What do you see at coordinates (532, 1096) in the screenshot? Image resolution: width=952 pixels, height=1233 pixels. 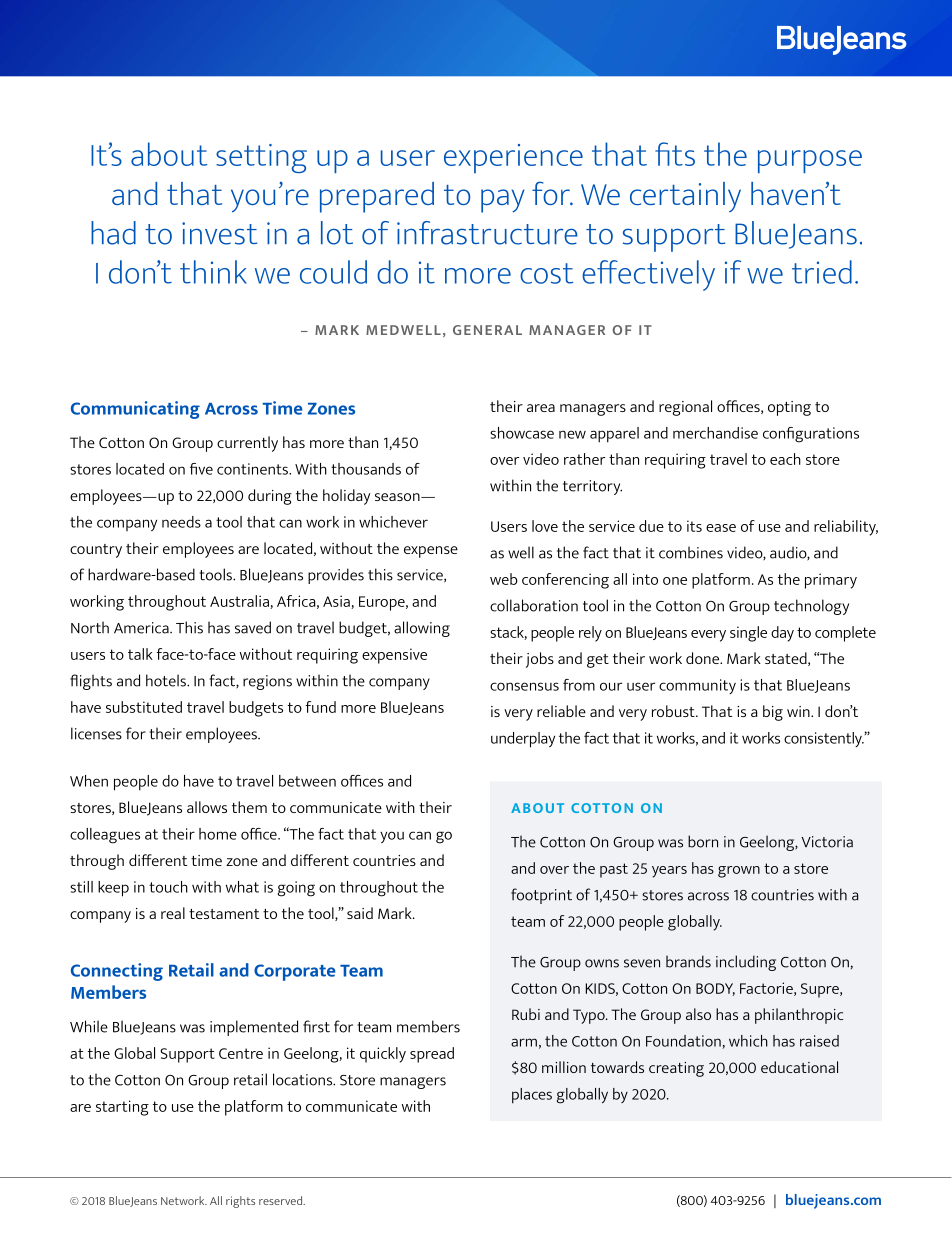 I see `places` at bounding box center [532, 1096].
